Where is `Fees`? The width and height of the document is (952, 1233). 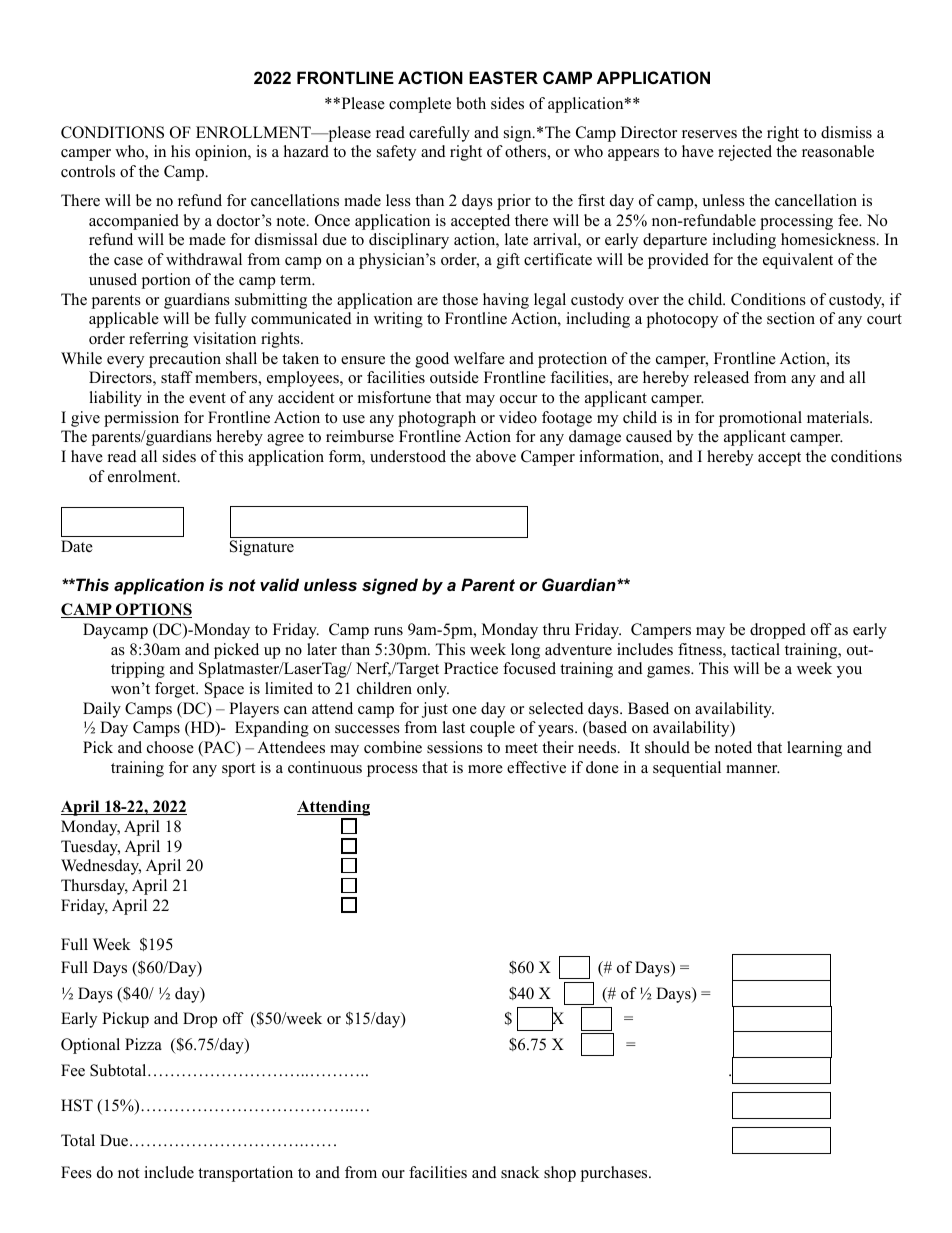
Fees is located at coordinates (76, 1172).
